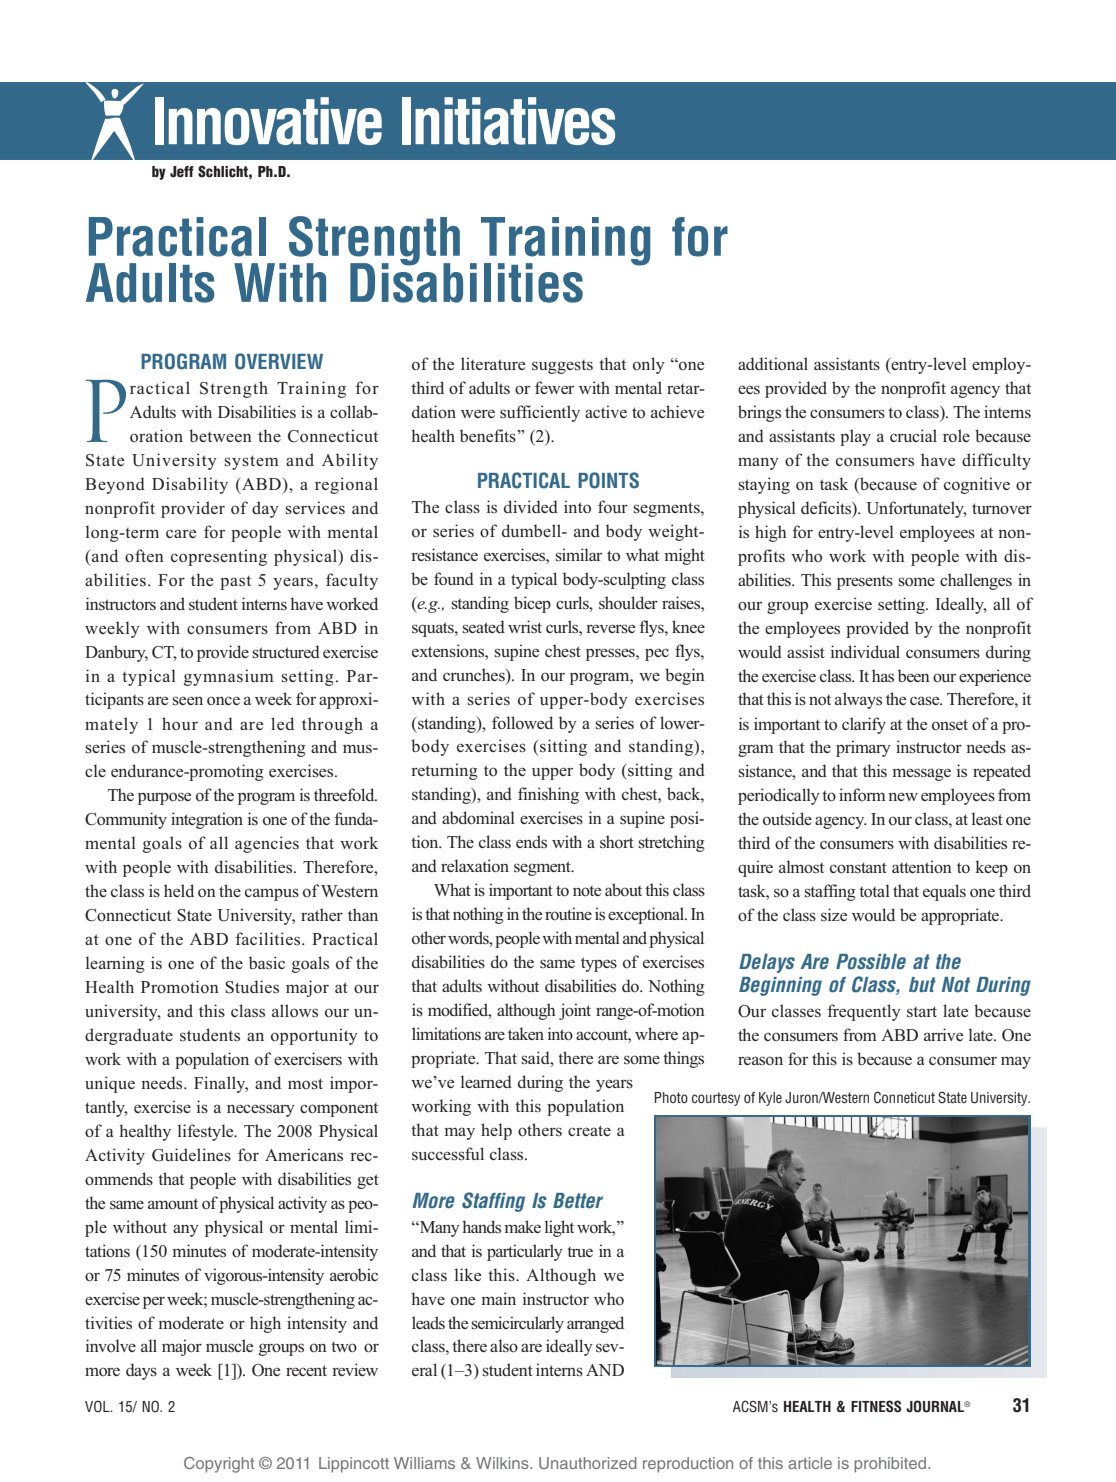 The image size is (1116, 1482). What do you see at coordinates (508, 121) in the page?
I see `Initiatives` at bounding box center [508, 121].
